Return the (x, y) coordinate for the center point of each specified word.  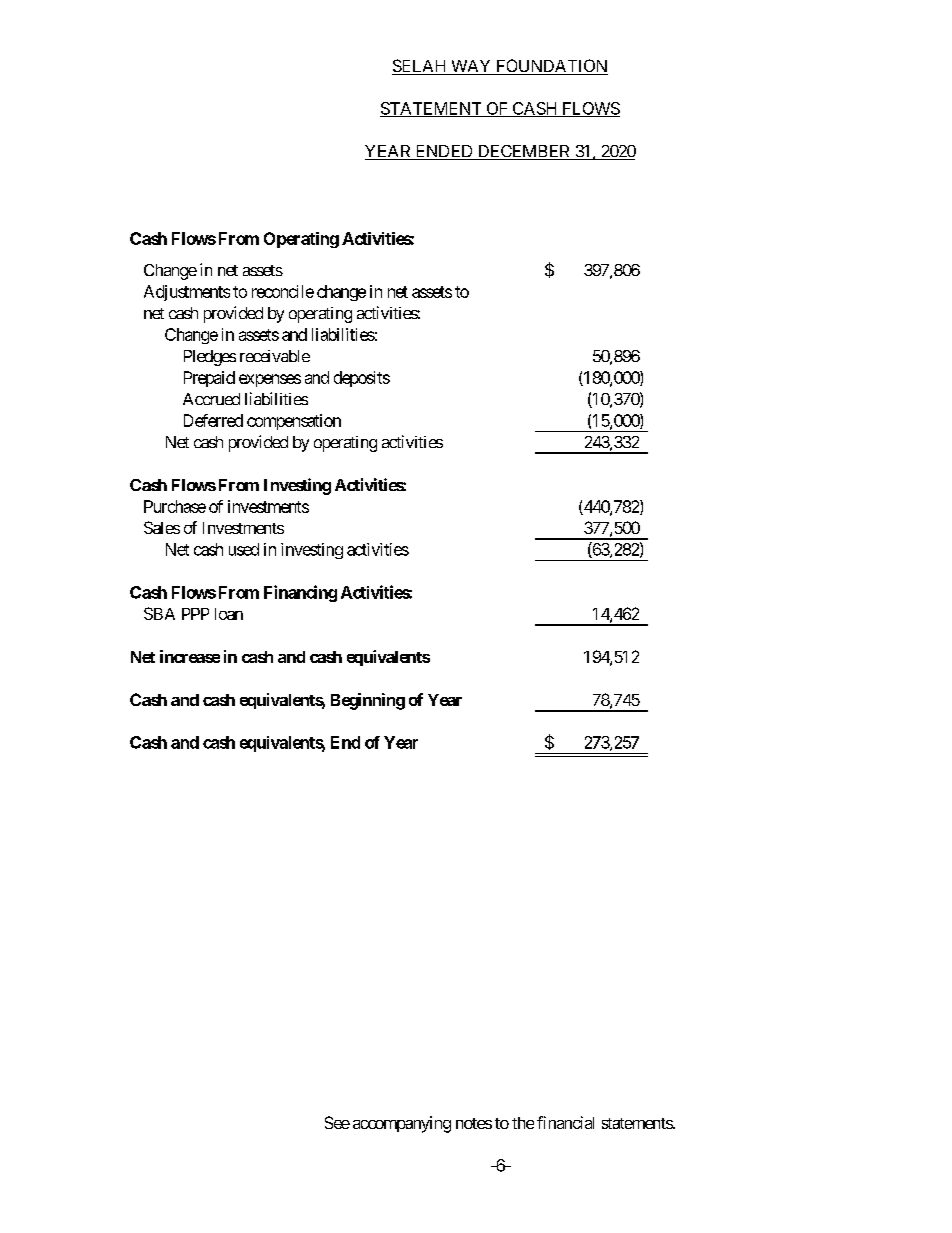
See (337, 1122)
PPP (195, 614)
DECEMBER (524, 152)
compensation (294, 422)
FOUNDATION (551, 67)
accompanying (402, 1124)
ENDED (444, 152)
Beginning (368, 701)
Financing (300, 593)
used (244, 549)
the (523, 1123)
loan (229, 614)
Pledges (210, 358)
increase (190, 656)
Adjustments (187, 293)
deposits (362, 379)
